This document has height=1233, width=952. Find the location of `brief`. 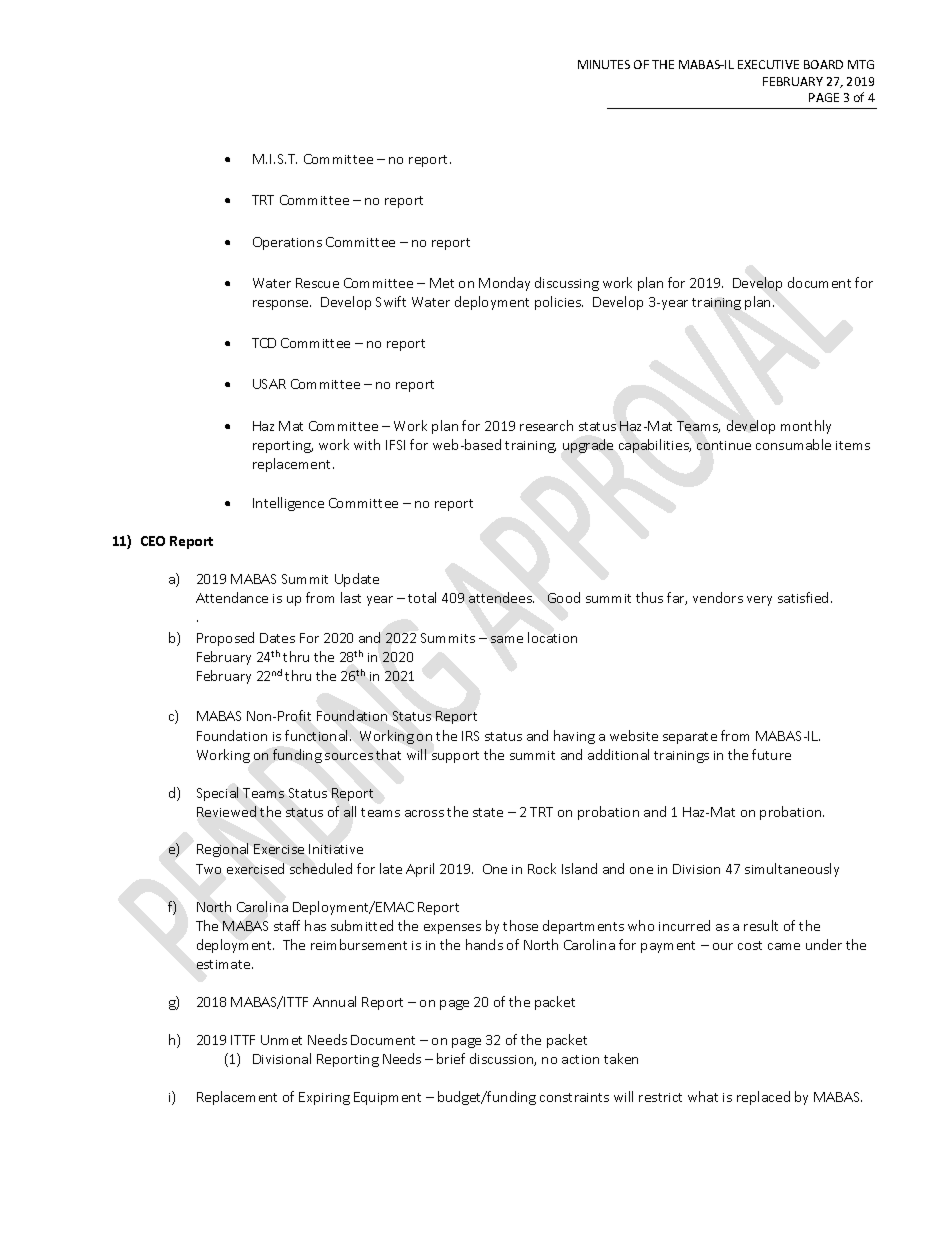

brief is located at coordinates (451, 1058).
